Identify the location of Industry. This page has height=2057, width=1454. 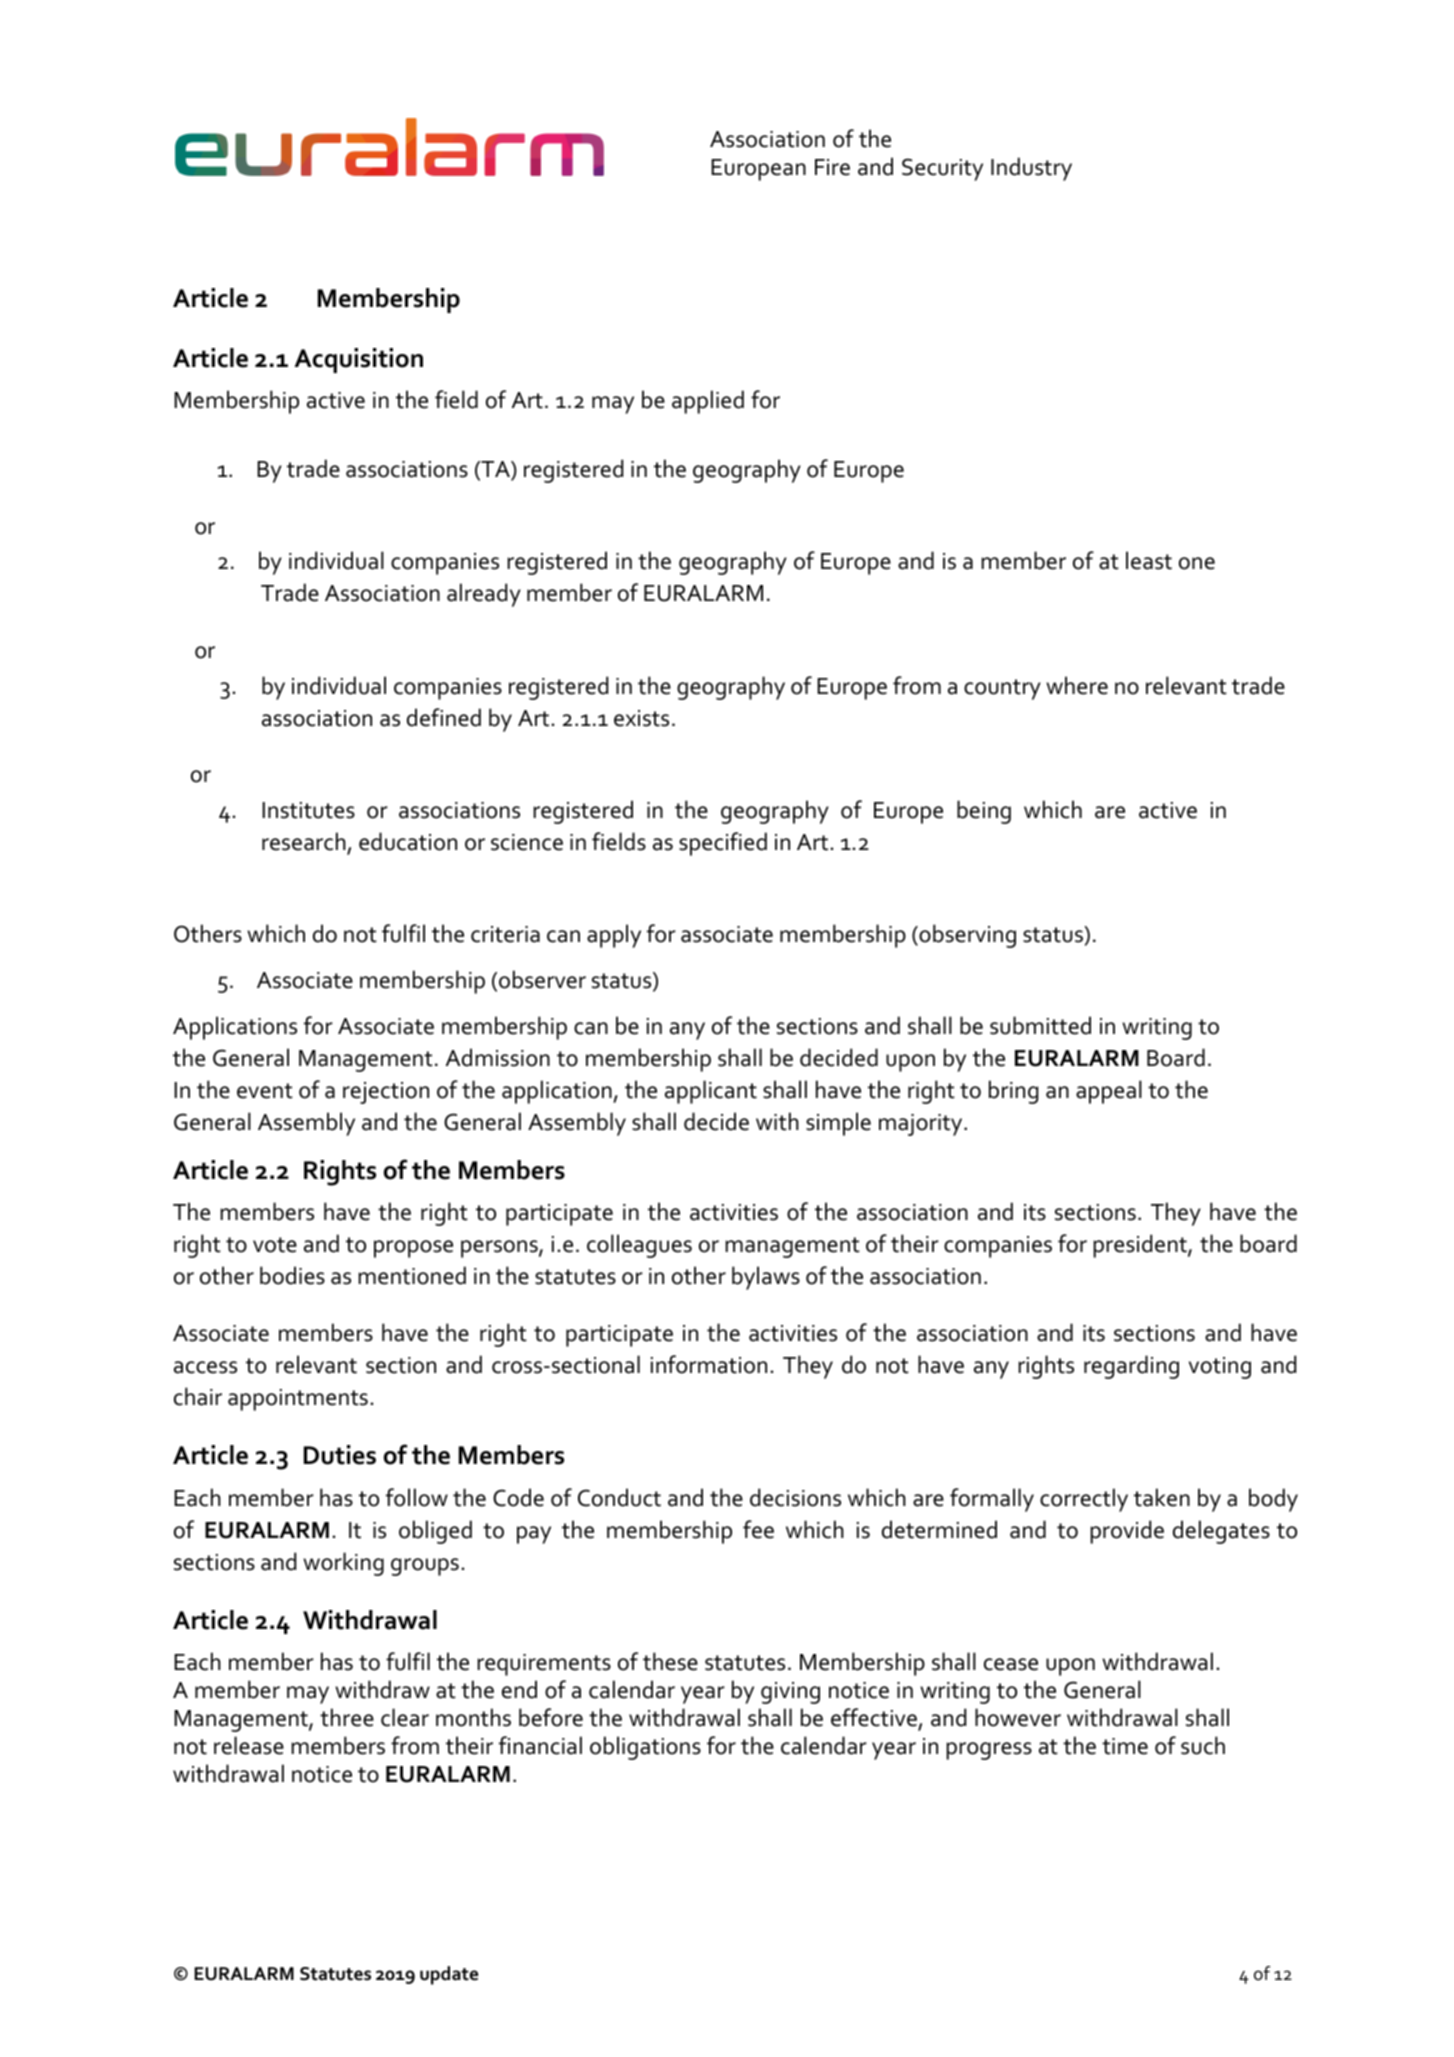
(1031, 169).
